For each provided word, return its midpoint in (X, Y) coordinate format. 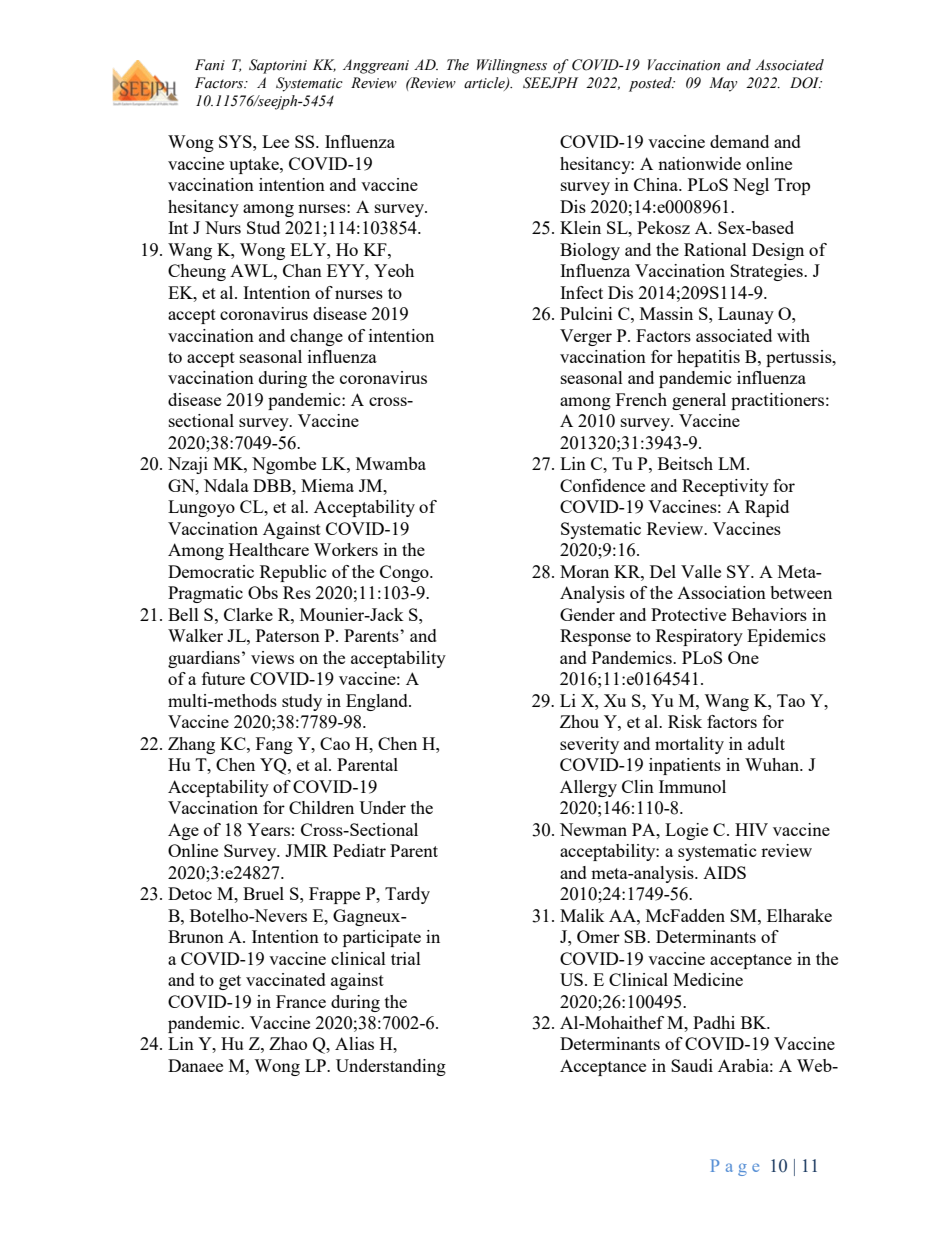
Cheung (197, 272)
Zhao (288, 1043)
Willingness (512, 66)
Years (268, 829)
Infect (581, 292)
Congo (405, 573)
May (723, 84)
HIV (751, 829)
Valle (701, 571)
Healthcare (269, 549)
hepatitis (708, 358)
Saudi (692, 1065)
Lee (275, 141)
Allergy (588, 788)
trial (406, 958)
